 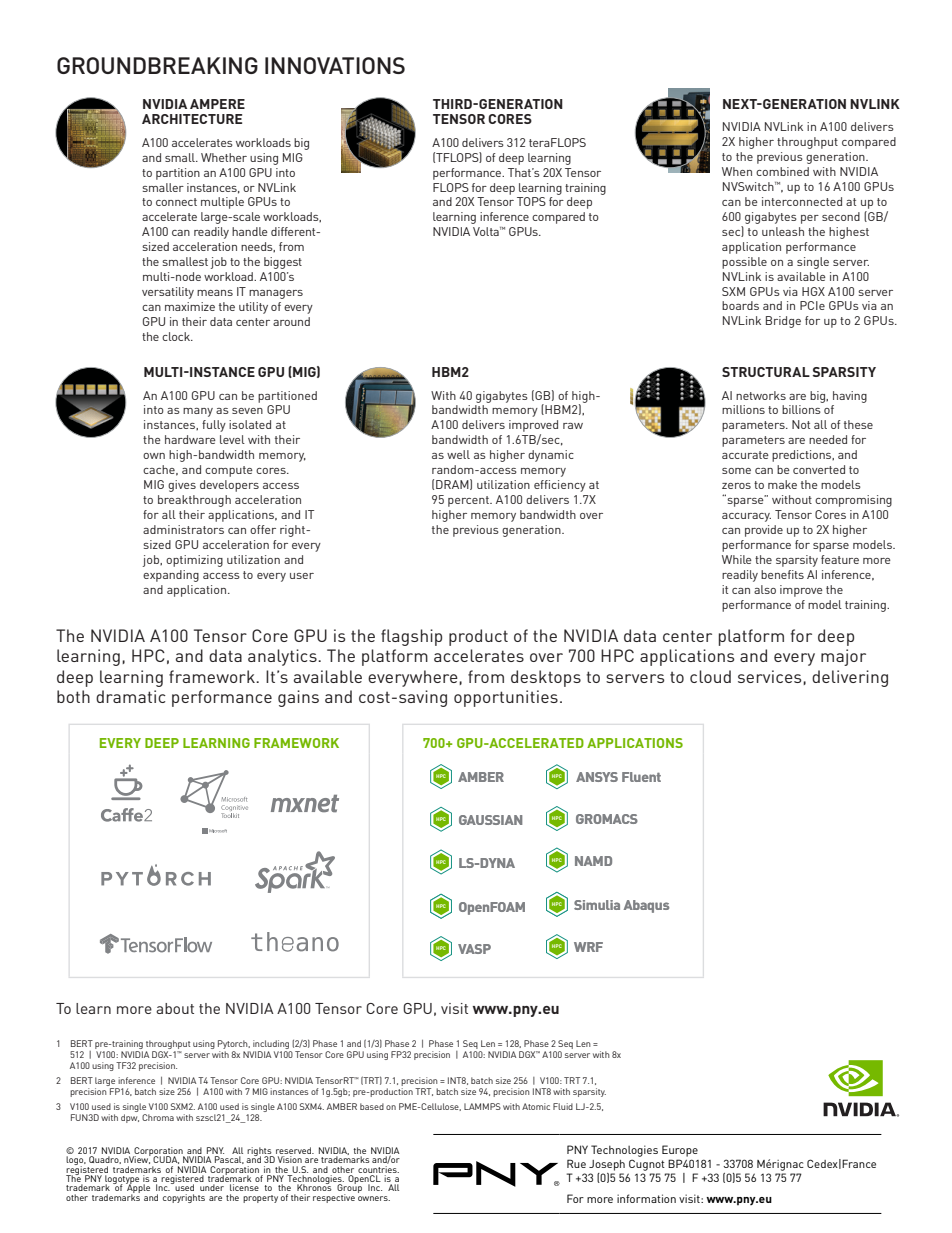 What do you see at coordinates (158, 1117) in the screenshot?
I see `Chroma` at bounding box center [158, 1117].
